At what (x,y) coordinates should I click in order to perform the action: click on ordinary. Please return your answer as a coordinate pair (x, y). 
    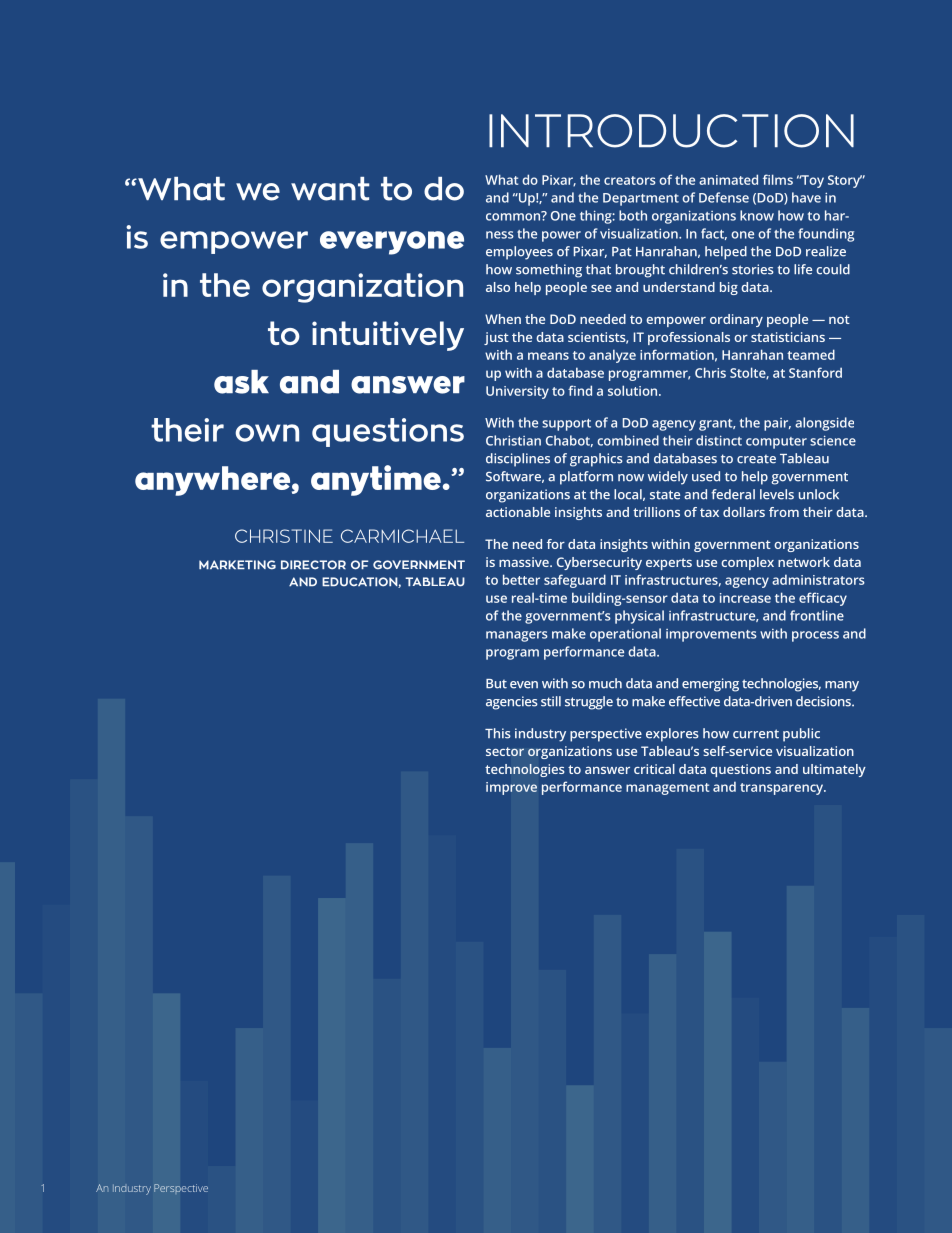
    Looking at the image, I should click on (736, 320).
